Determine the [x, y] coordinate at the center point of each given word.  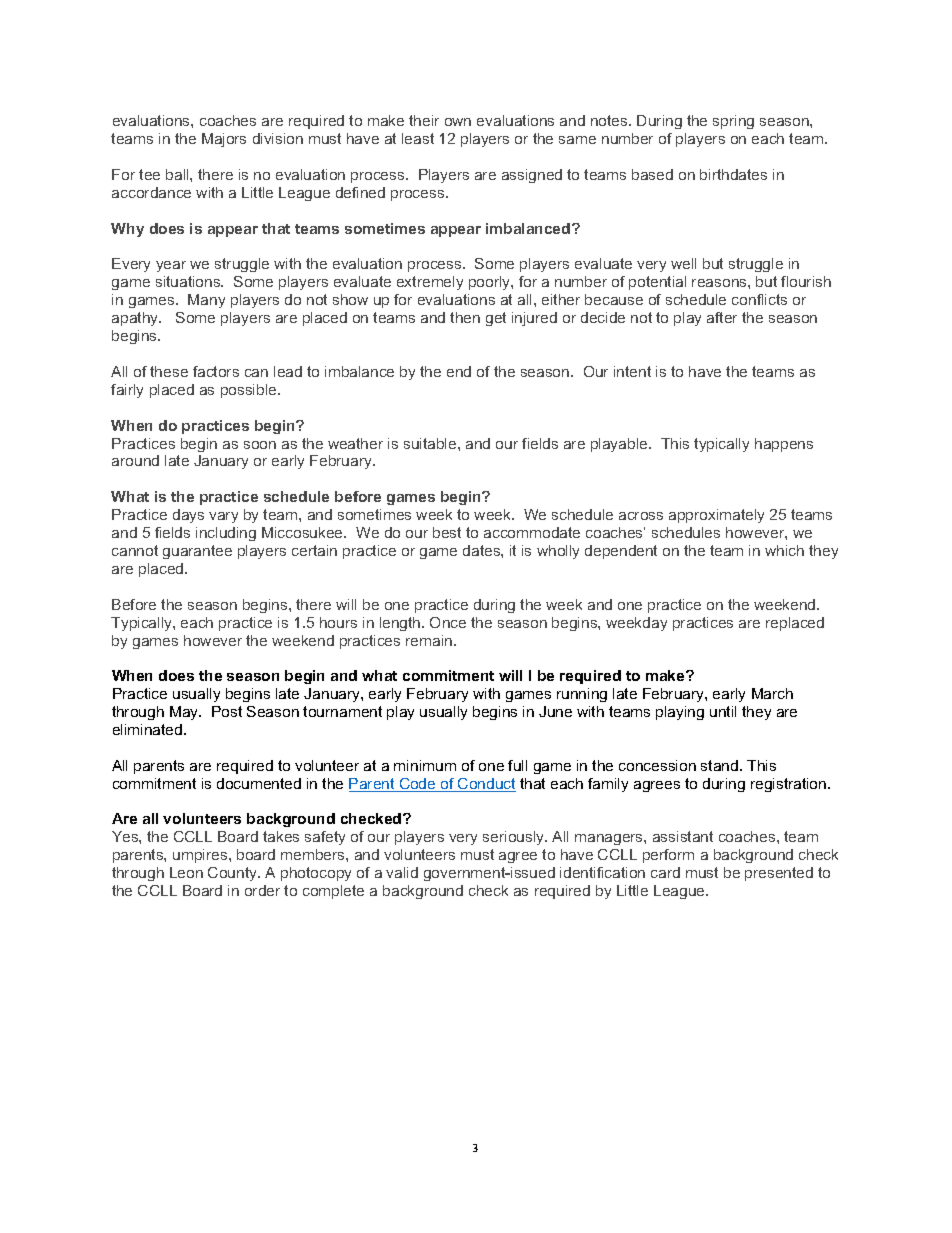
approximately [716, 516]
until [723, 711]
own [458, 122]
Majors [224, 140]
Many [206, 301]
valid [402, 872]
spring [733, 122]
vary [223, 517]
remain [430, 640]
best [447, 532]
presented [779, 874]
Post [227, 711]
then [465, 317]
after [722, 317]
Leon [186, 872]
